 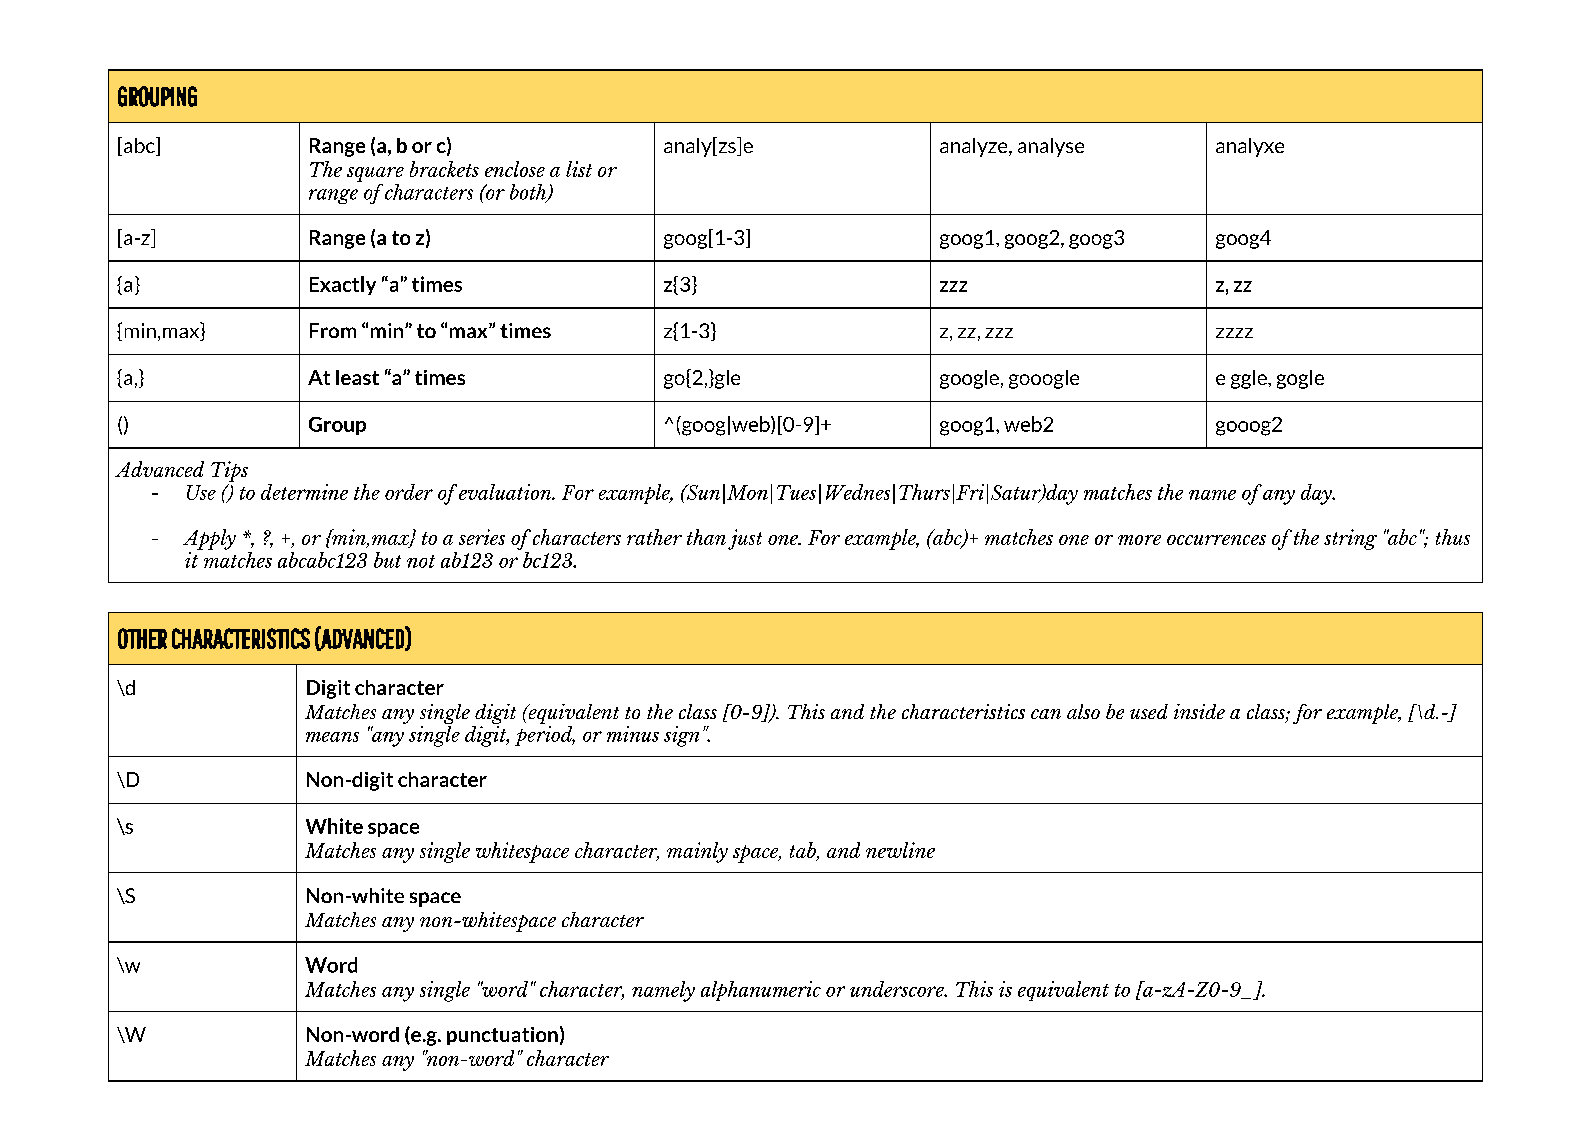 What do you see at coordinates (375, 174) in the screenshot?
I see `square` at bounding box center [375, 174].
